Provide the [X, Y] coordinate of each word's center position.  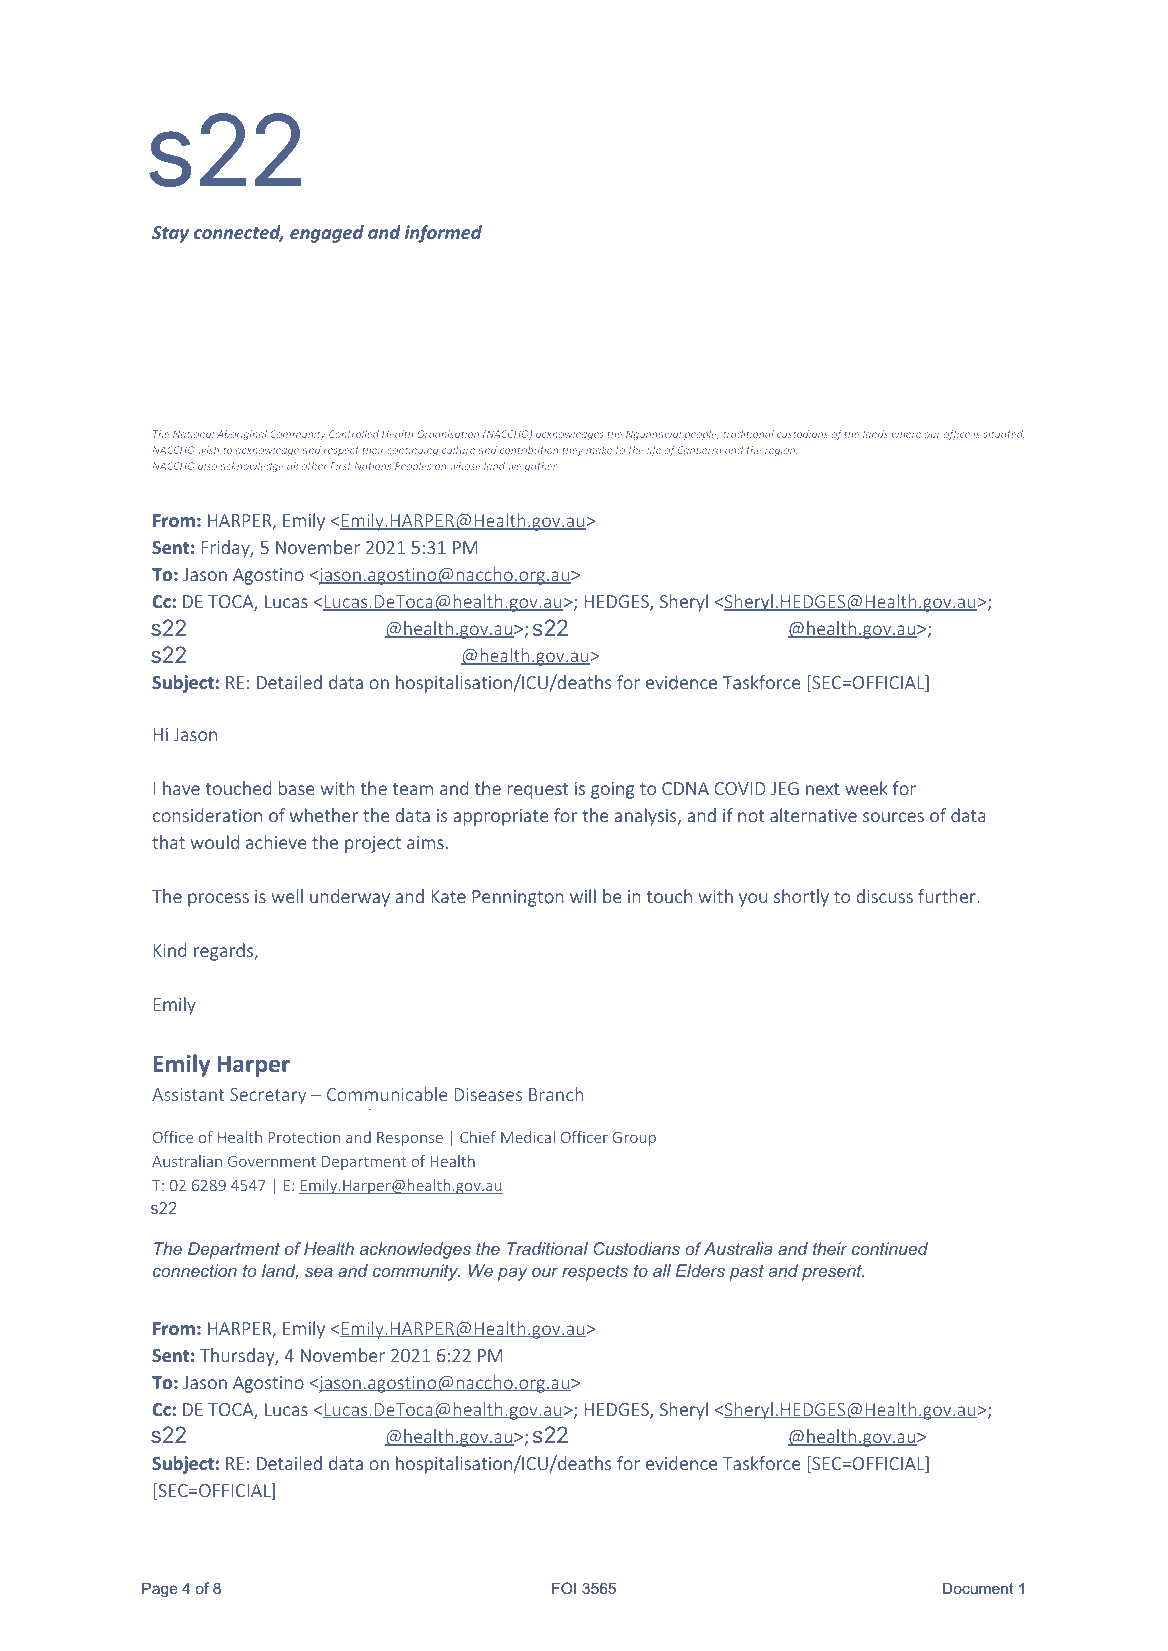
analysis [646, 817]
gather [542, 467]
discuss [885, 896]
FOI [564, 1588]
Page [160, 1590]
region [781, 451]
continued [890, 1248]
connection [195, 1270]
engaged [327, 234]
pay [512, 1274]
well [287, 896]
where [906, 434]
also [207, 466]
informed [443, 234]
